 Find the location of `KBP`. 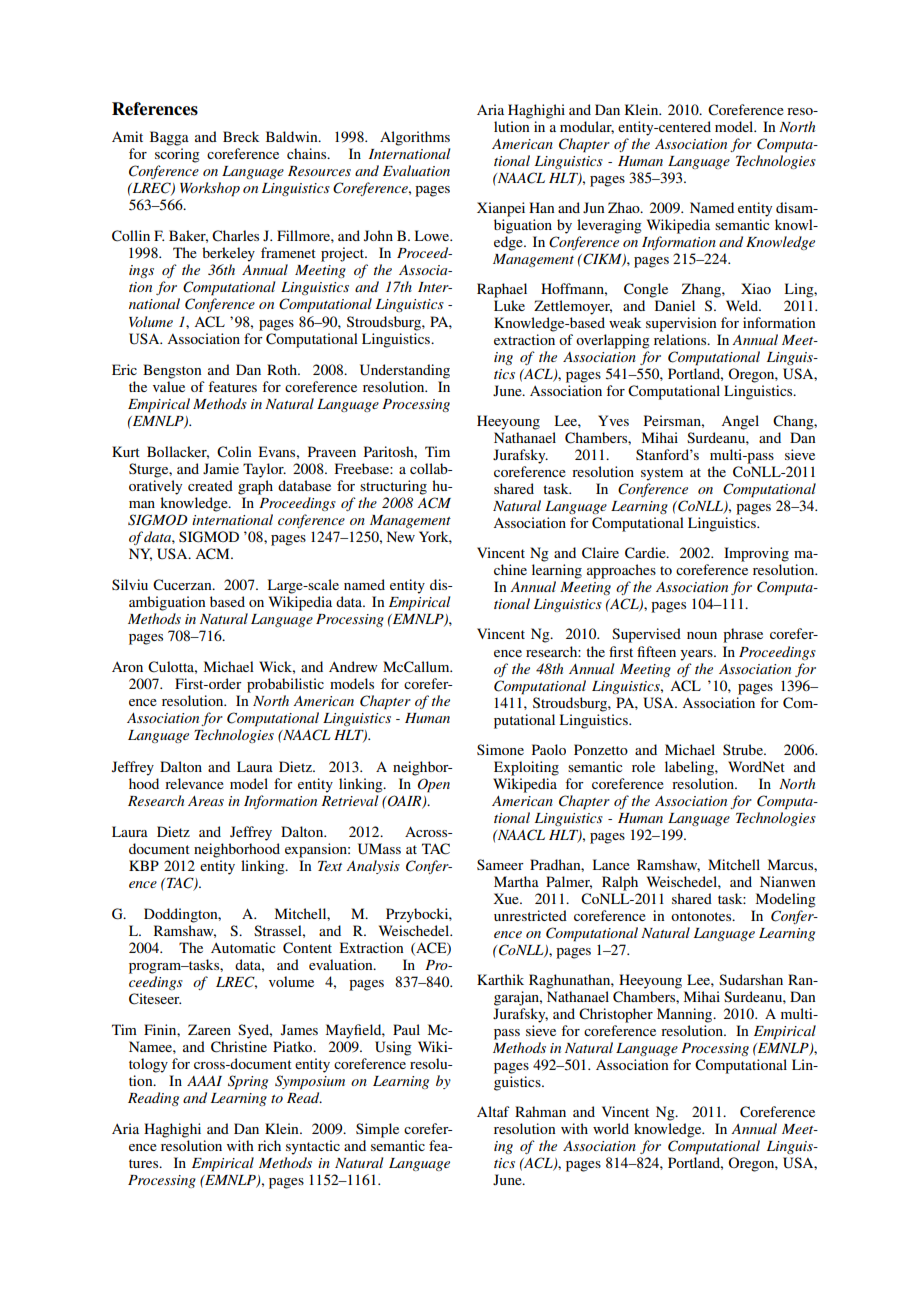

KBP is located at coordinates (144, 865).
